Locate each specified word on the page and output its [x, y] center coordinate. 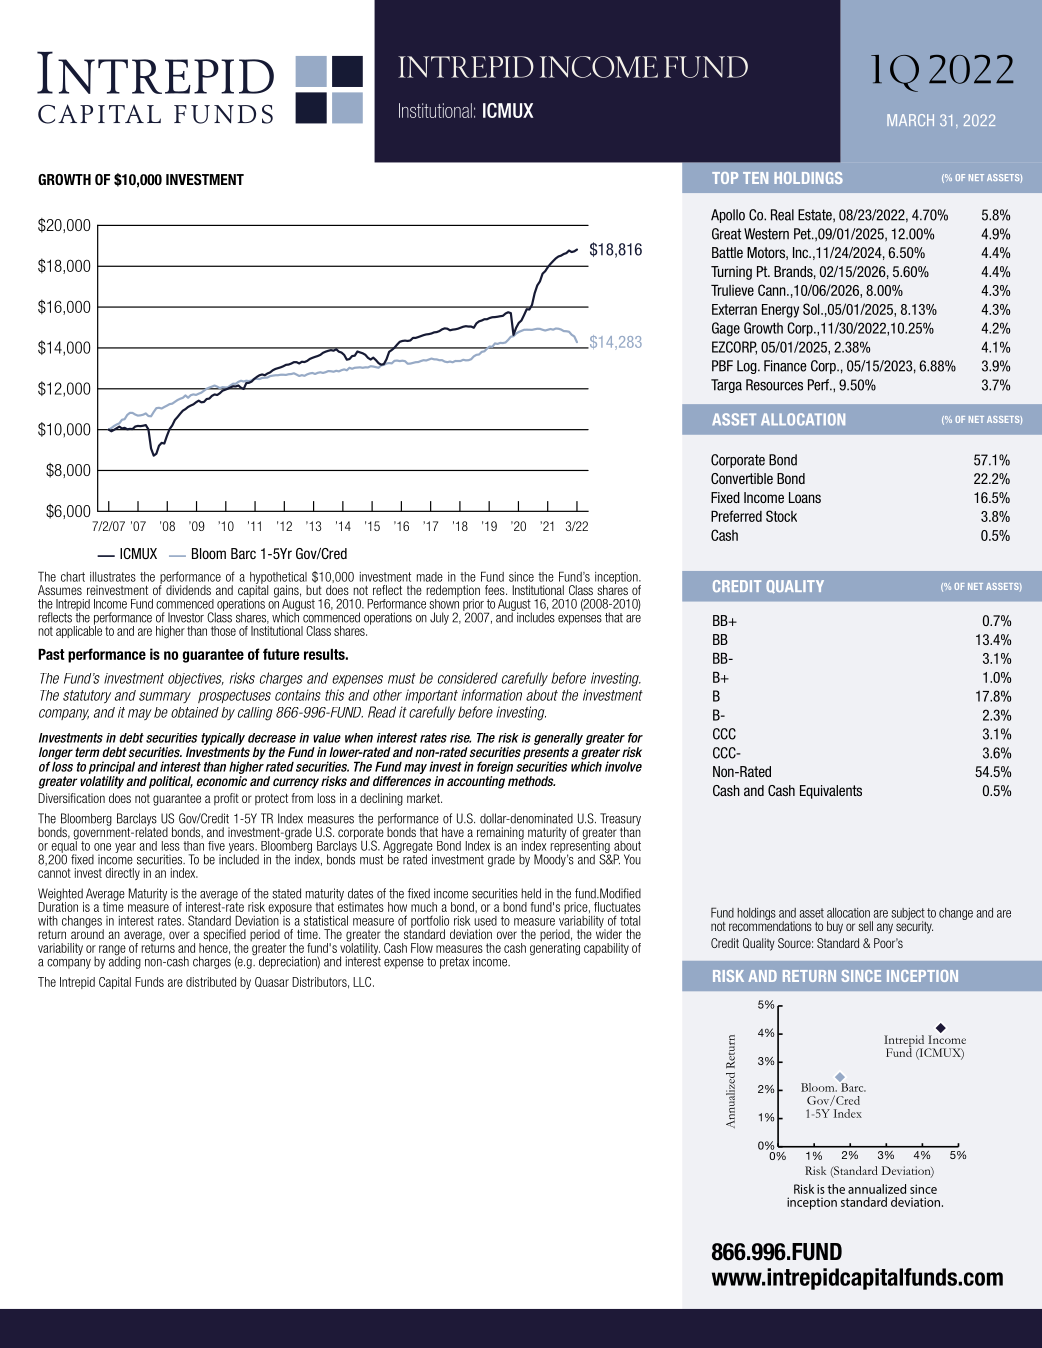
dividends [188, 590]
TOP [725, 178]
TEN [755, 178]
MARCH [910, 120]
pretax [454, 963]
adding [125, 961]
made [430, 577]
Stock [781, 516]
